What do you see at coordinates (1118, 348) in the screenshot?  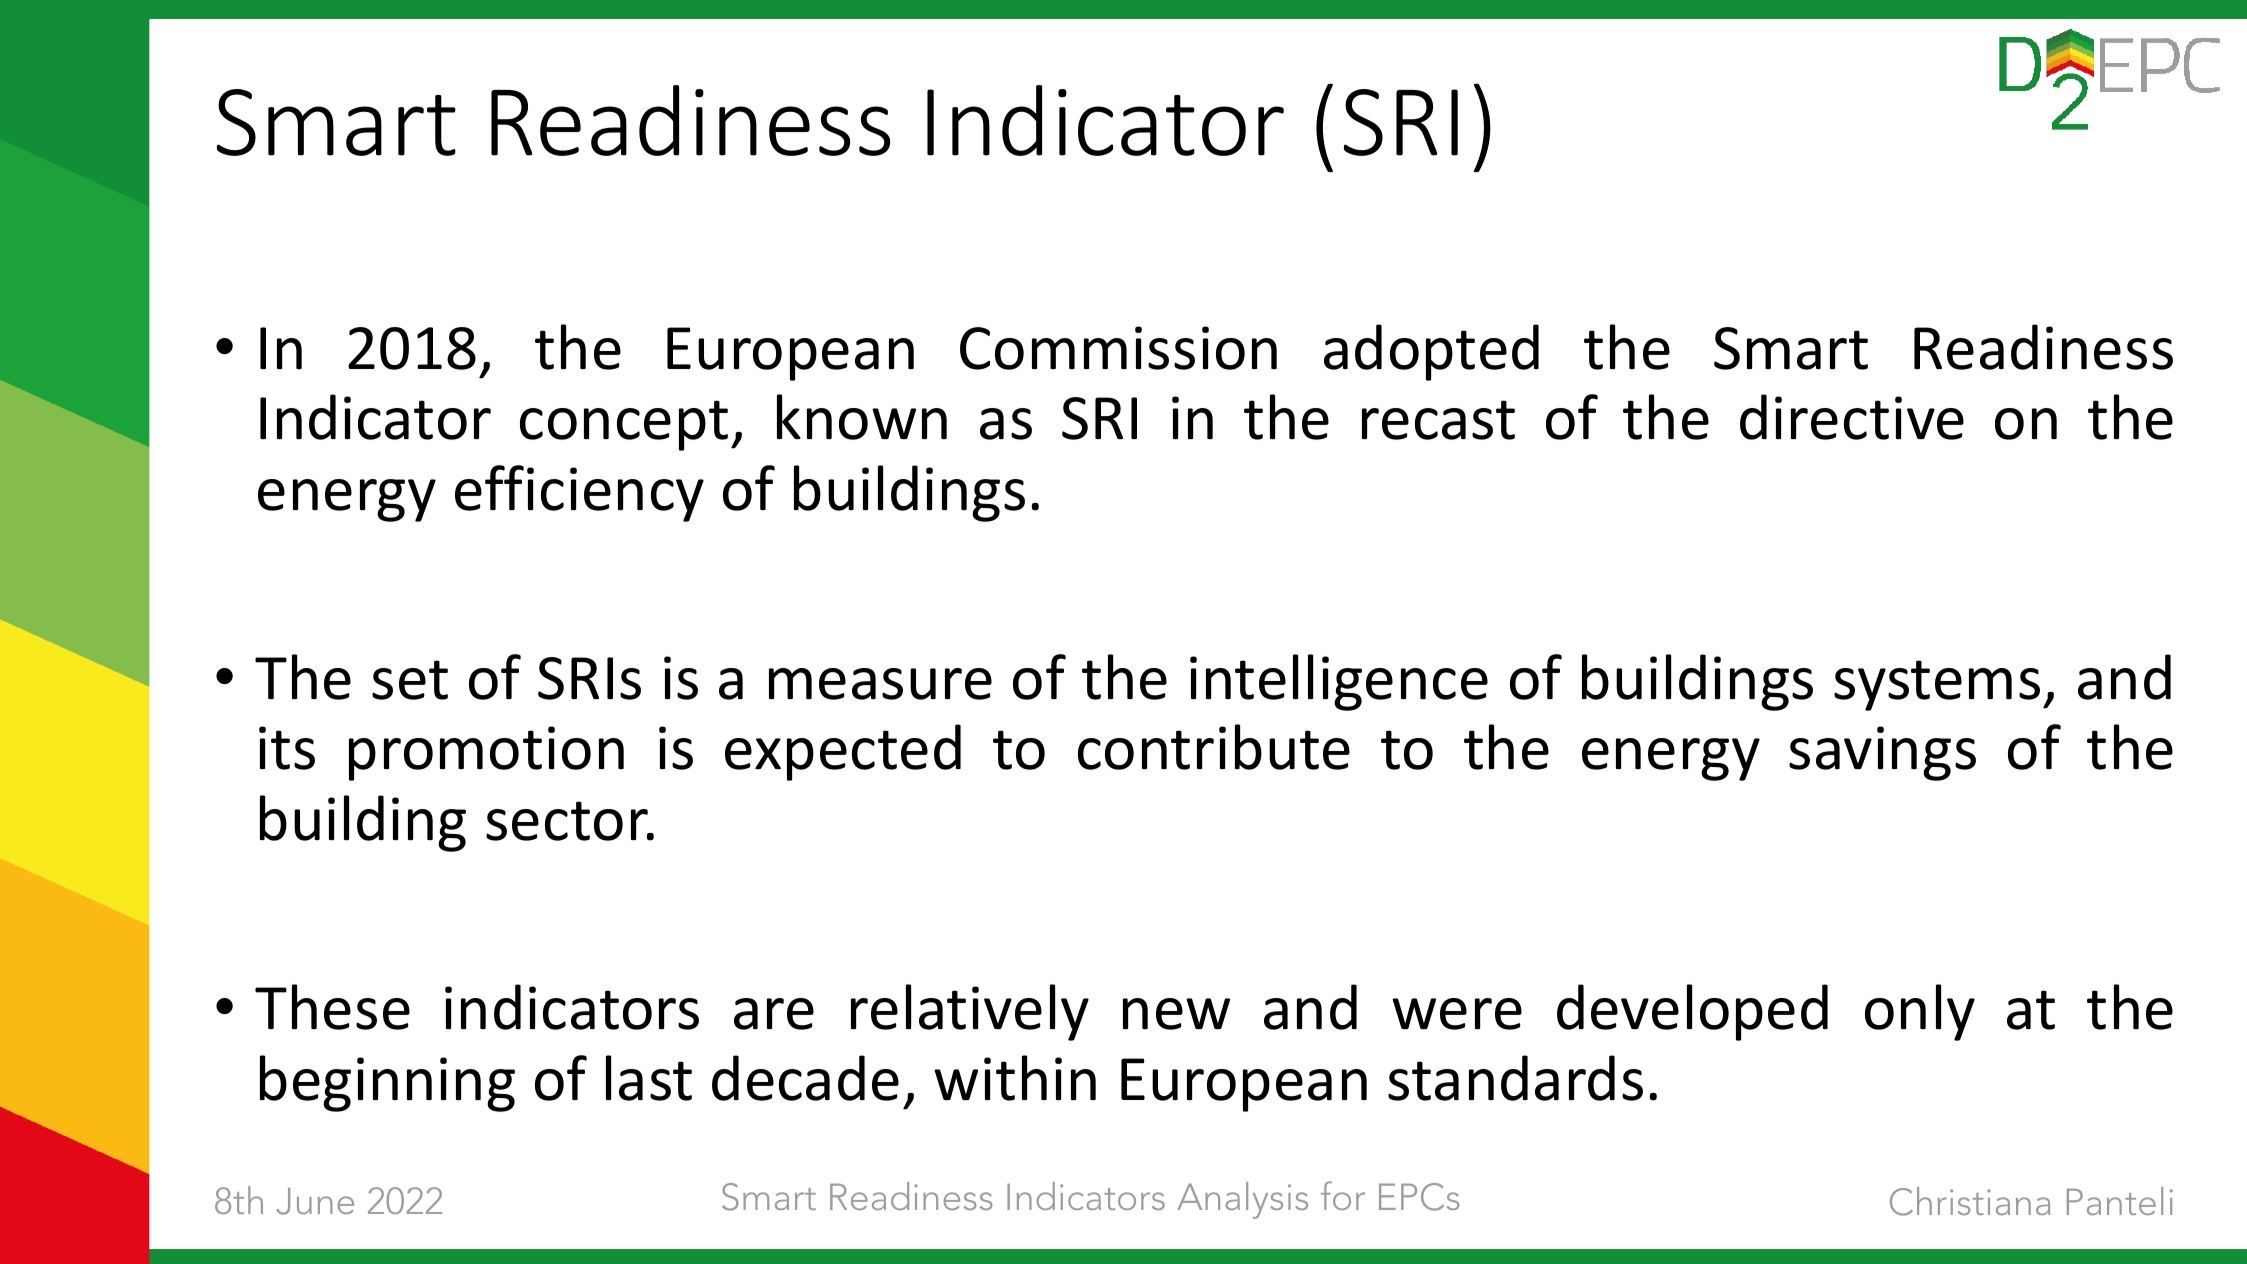 I see `Commission` at bounding box center [1118, 348].
